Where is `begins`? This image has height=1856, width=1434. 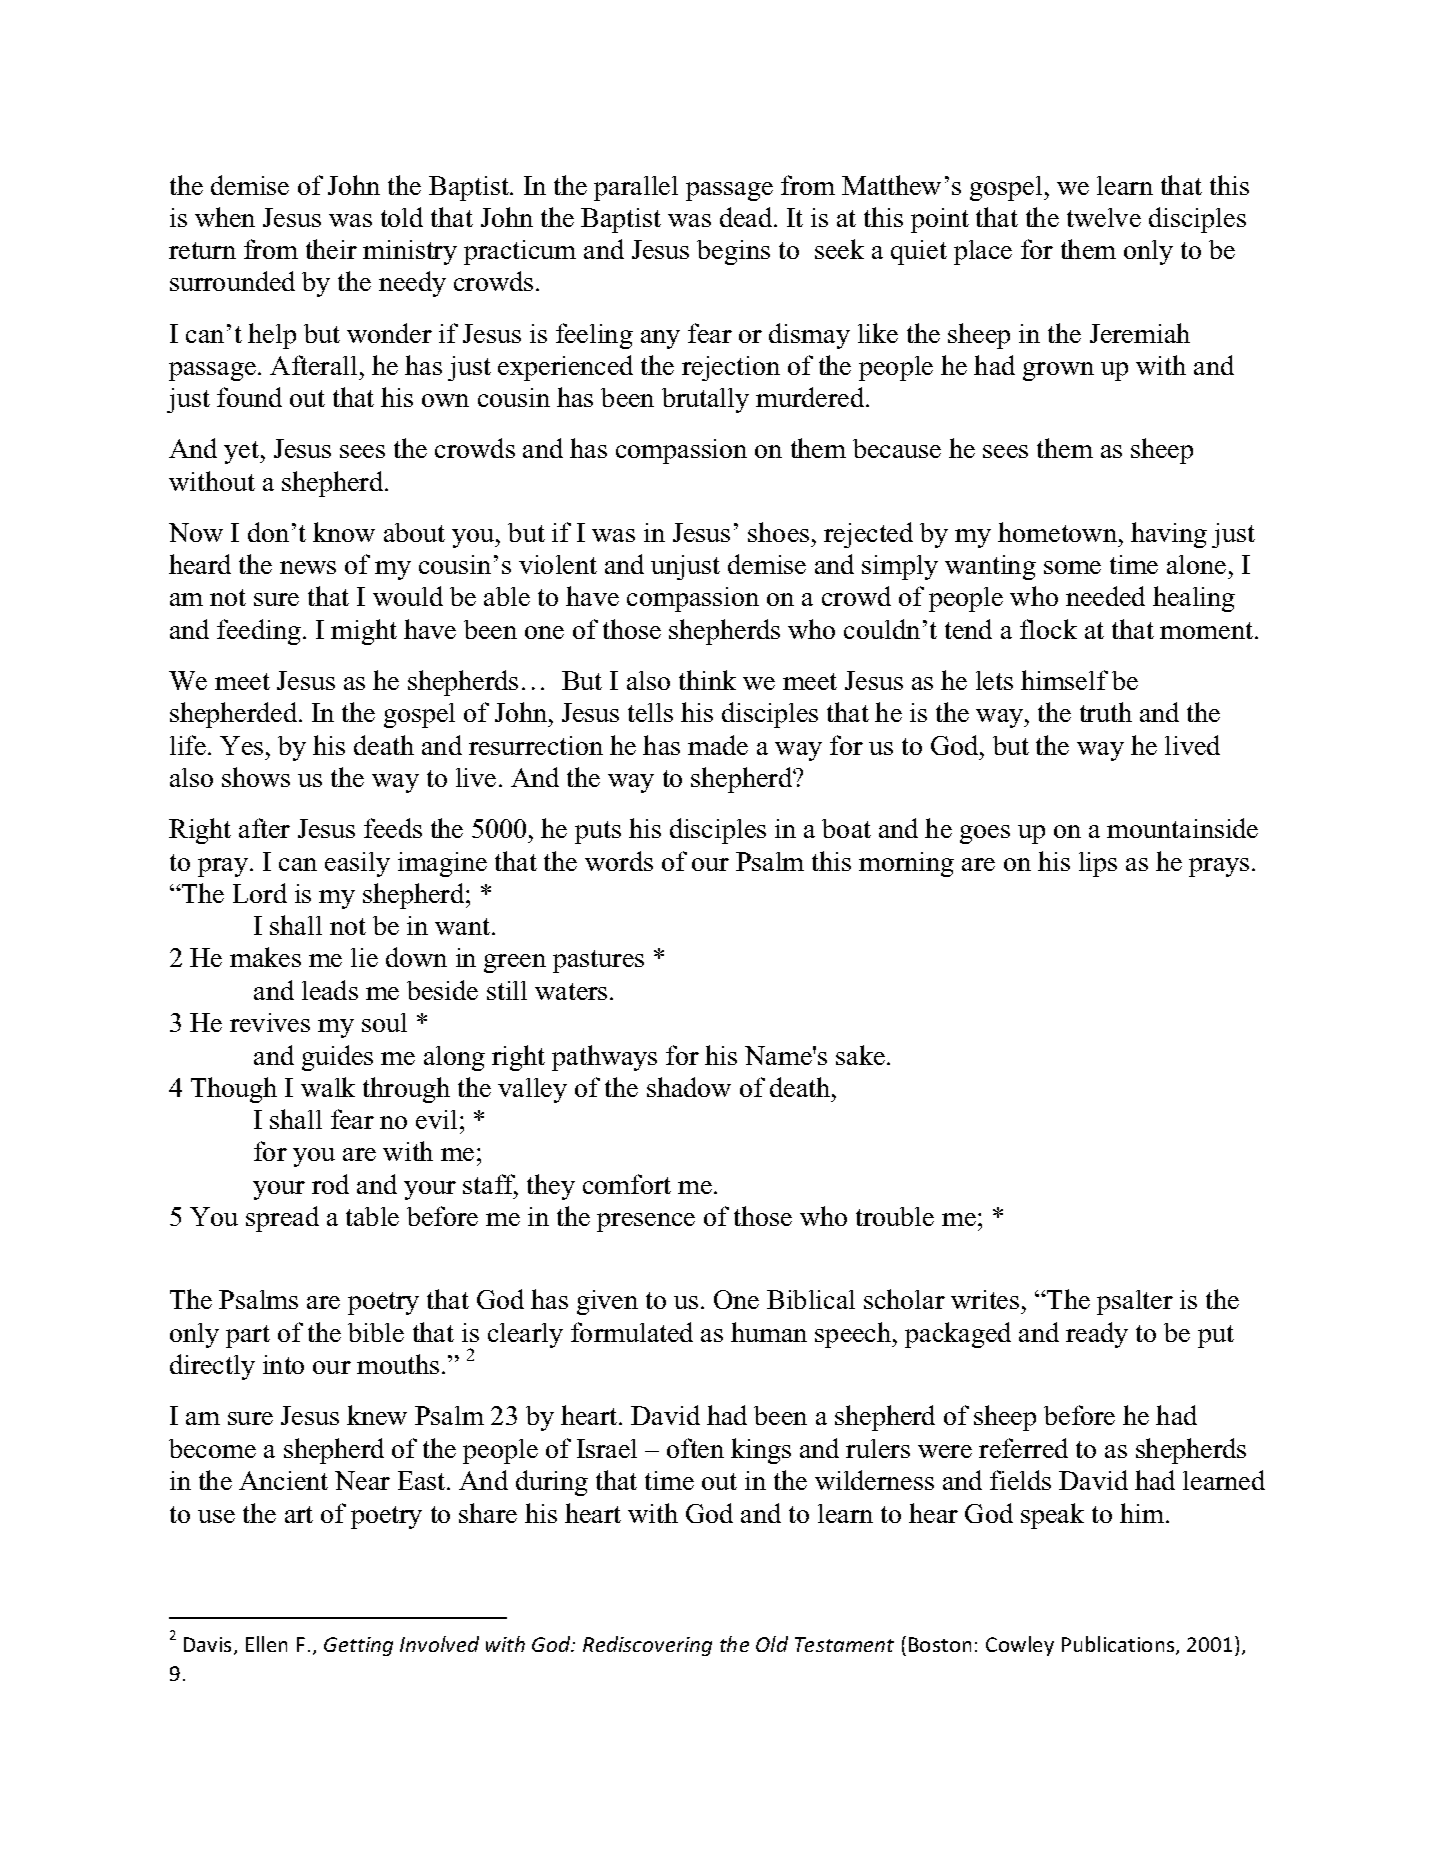
begins is located at coordinates (733, 252).
